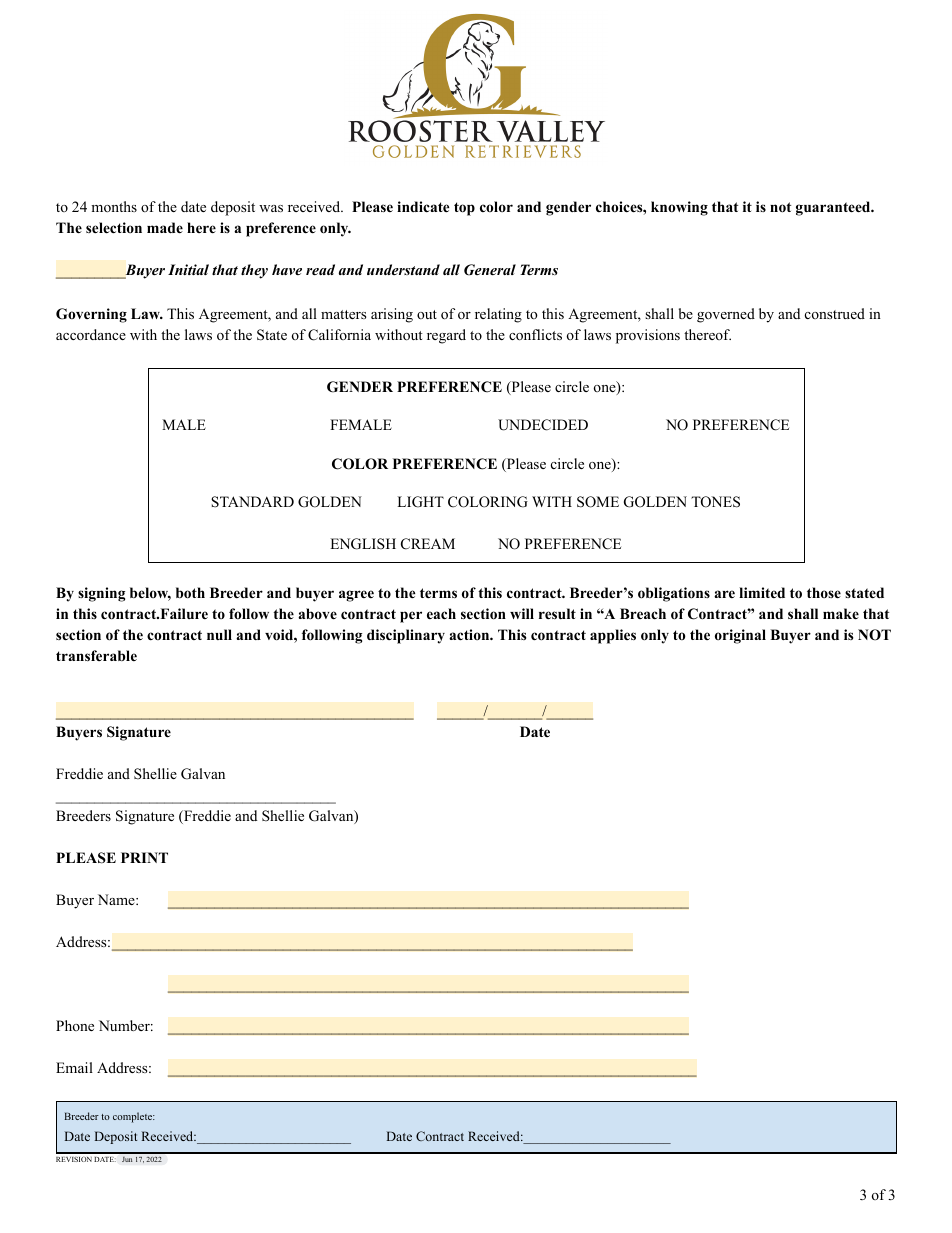  Describe the element at coordinates (740, 636) in the page. I see `original` at that location.
